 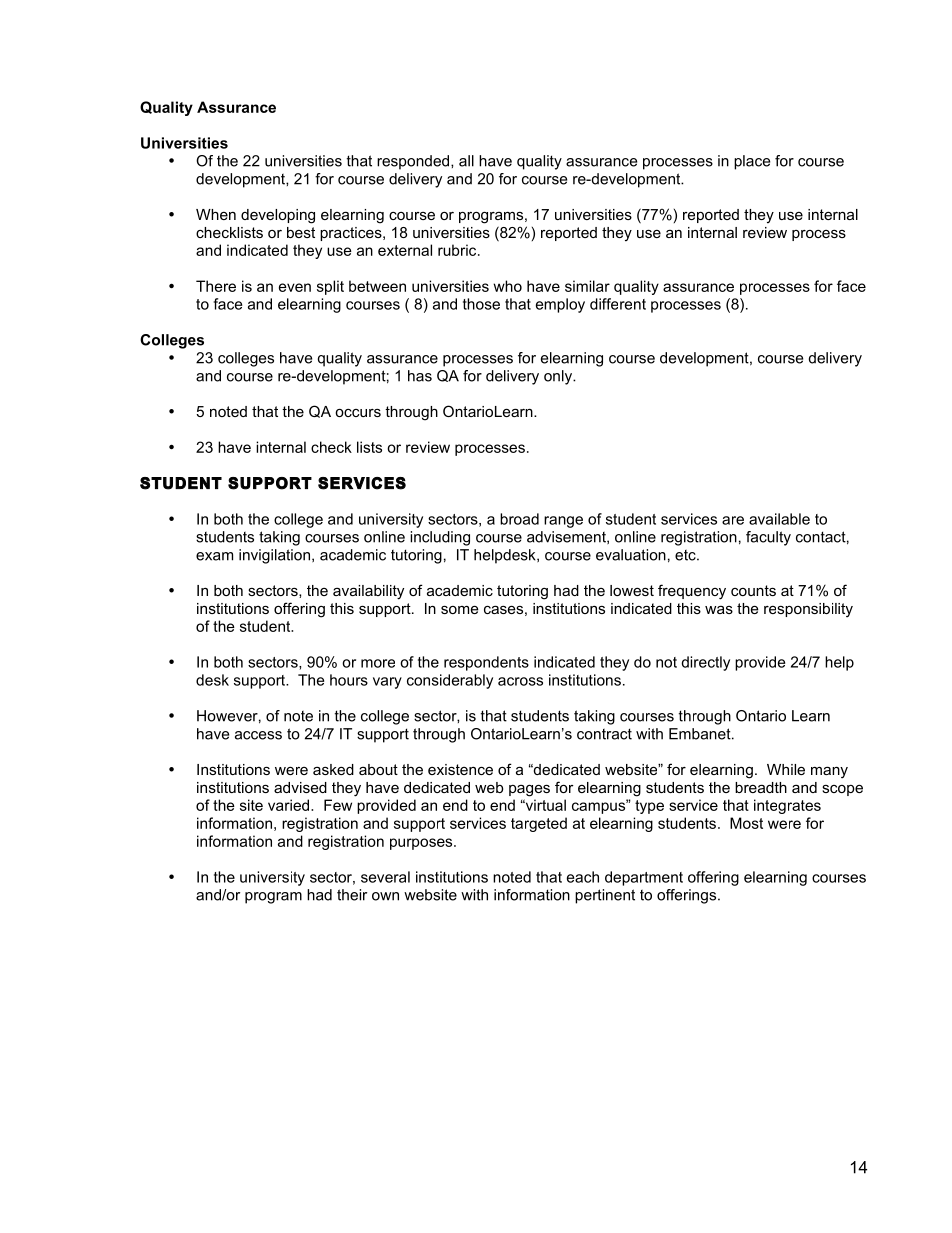 I want to click on occurs, so click(x=358, y=413).
